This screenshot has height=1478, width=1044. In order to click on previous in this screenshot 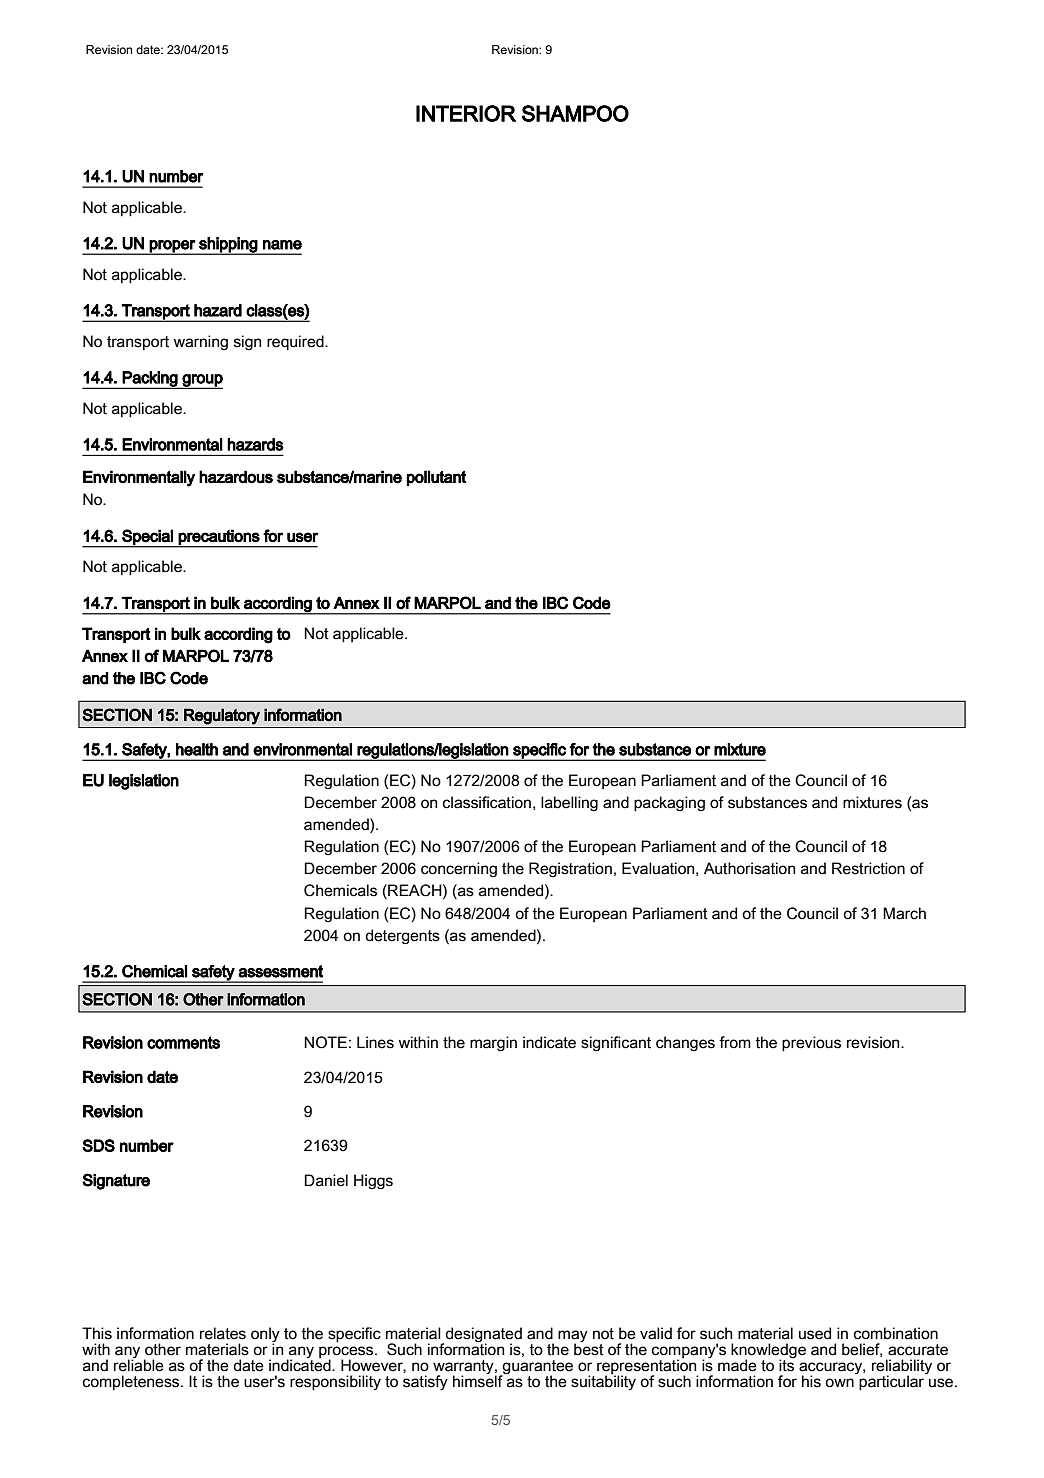, I will do `click(811, 1044)`.
